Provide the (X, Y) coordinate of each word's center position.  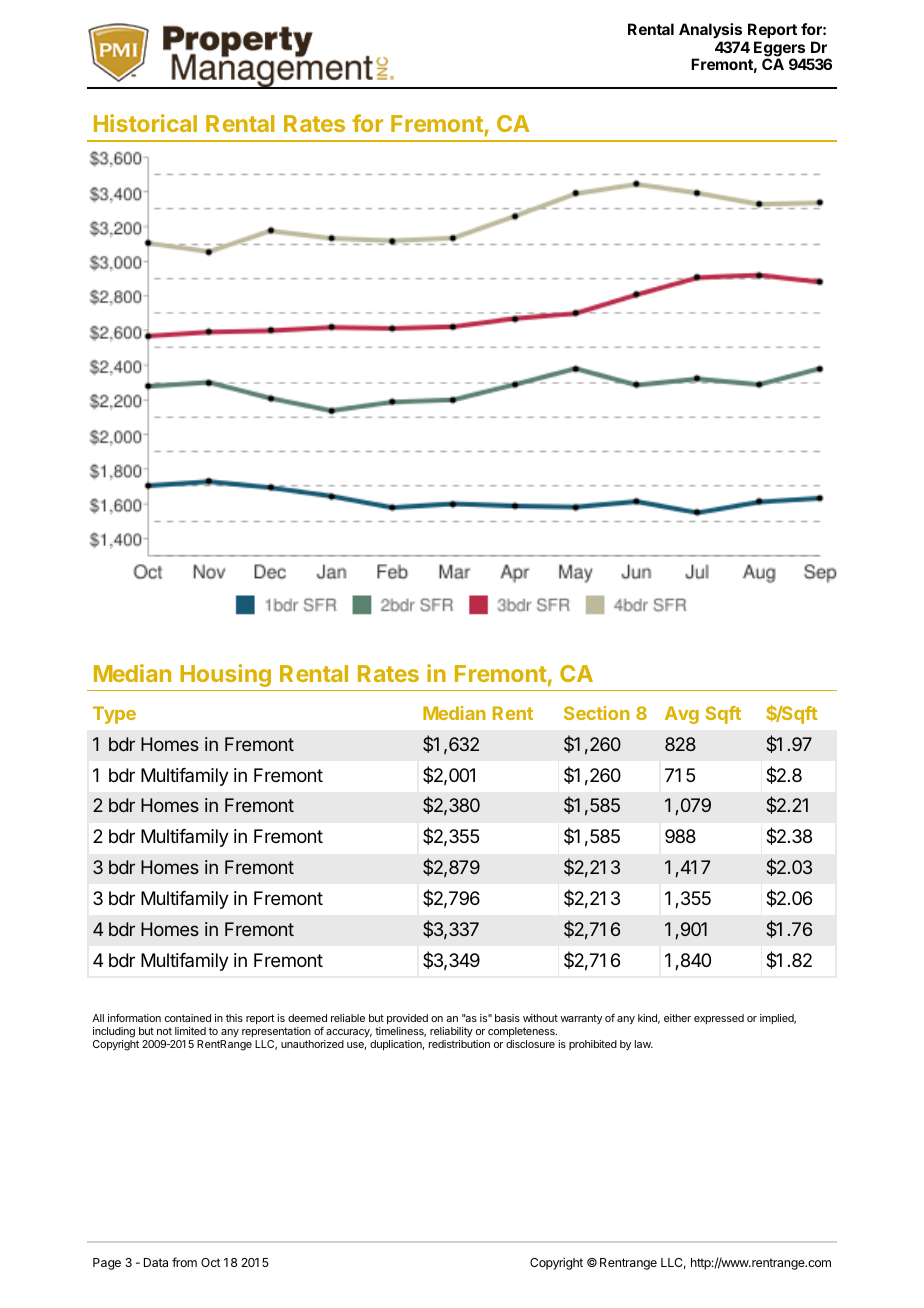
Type (114, 715)
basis (507, 1018)
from (184, 1262)
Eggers (781, 50)
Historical (145, 123)
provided (407, 1019)
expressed (719, 1019)
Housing (225, 675)
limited (190, 1031)
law (644, 1044)
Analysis (710, 30)
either (677, 1018)
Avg (682, 715)
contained (188, 1018)
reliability (451, 1032)
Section (597, 713)
